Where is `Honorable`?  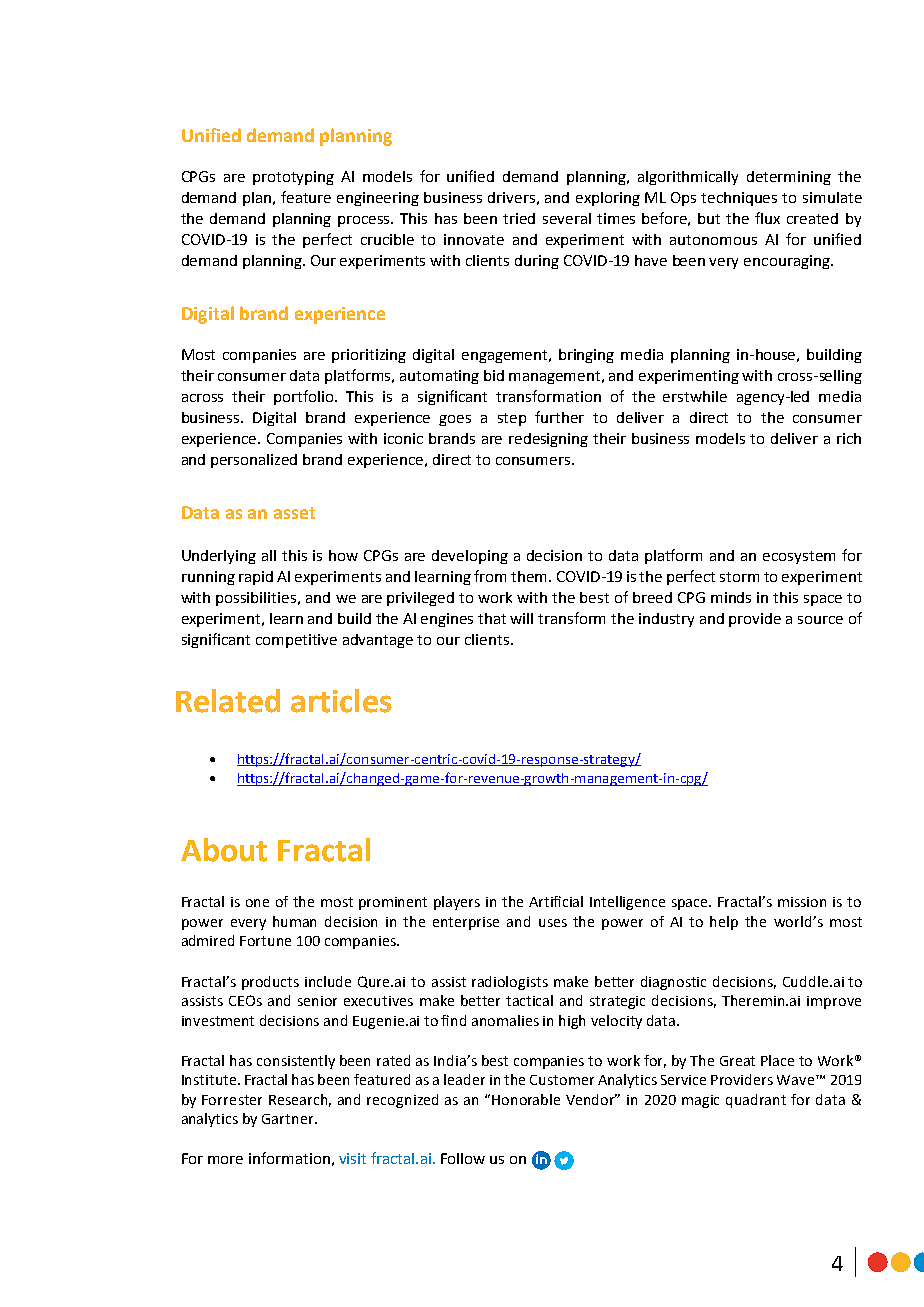
Honorable is located at coordinates (526, 1099).
